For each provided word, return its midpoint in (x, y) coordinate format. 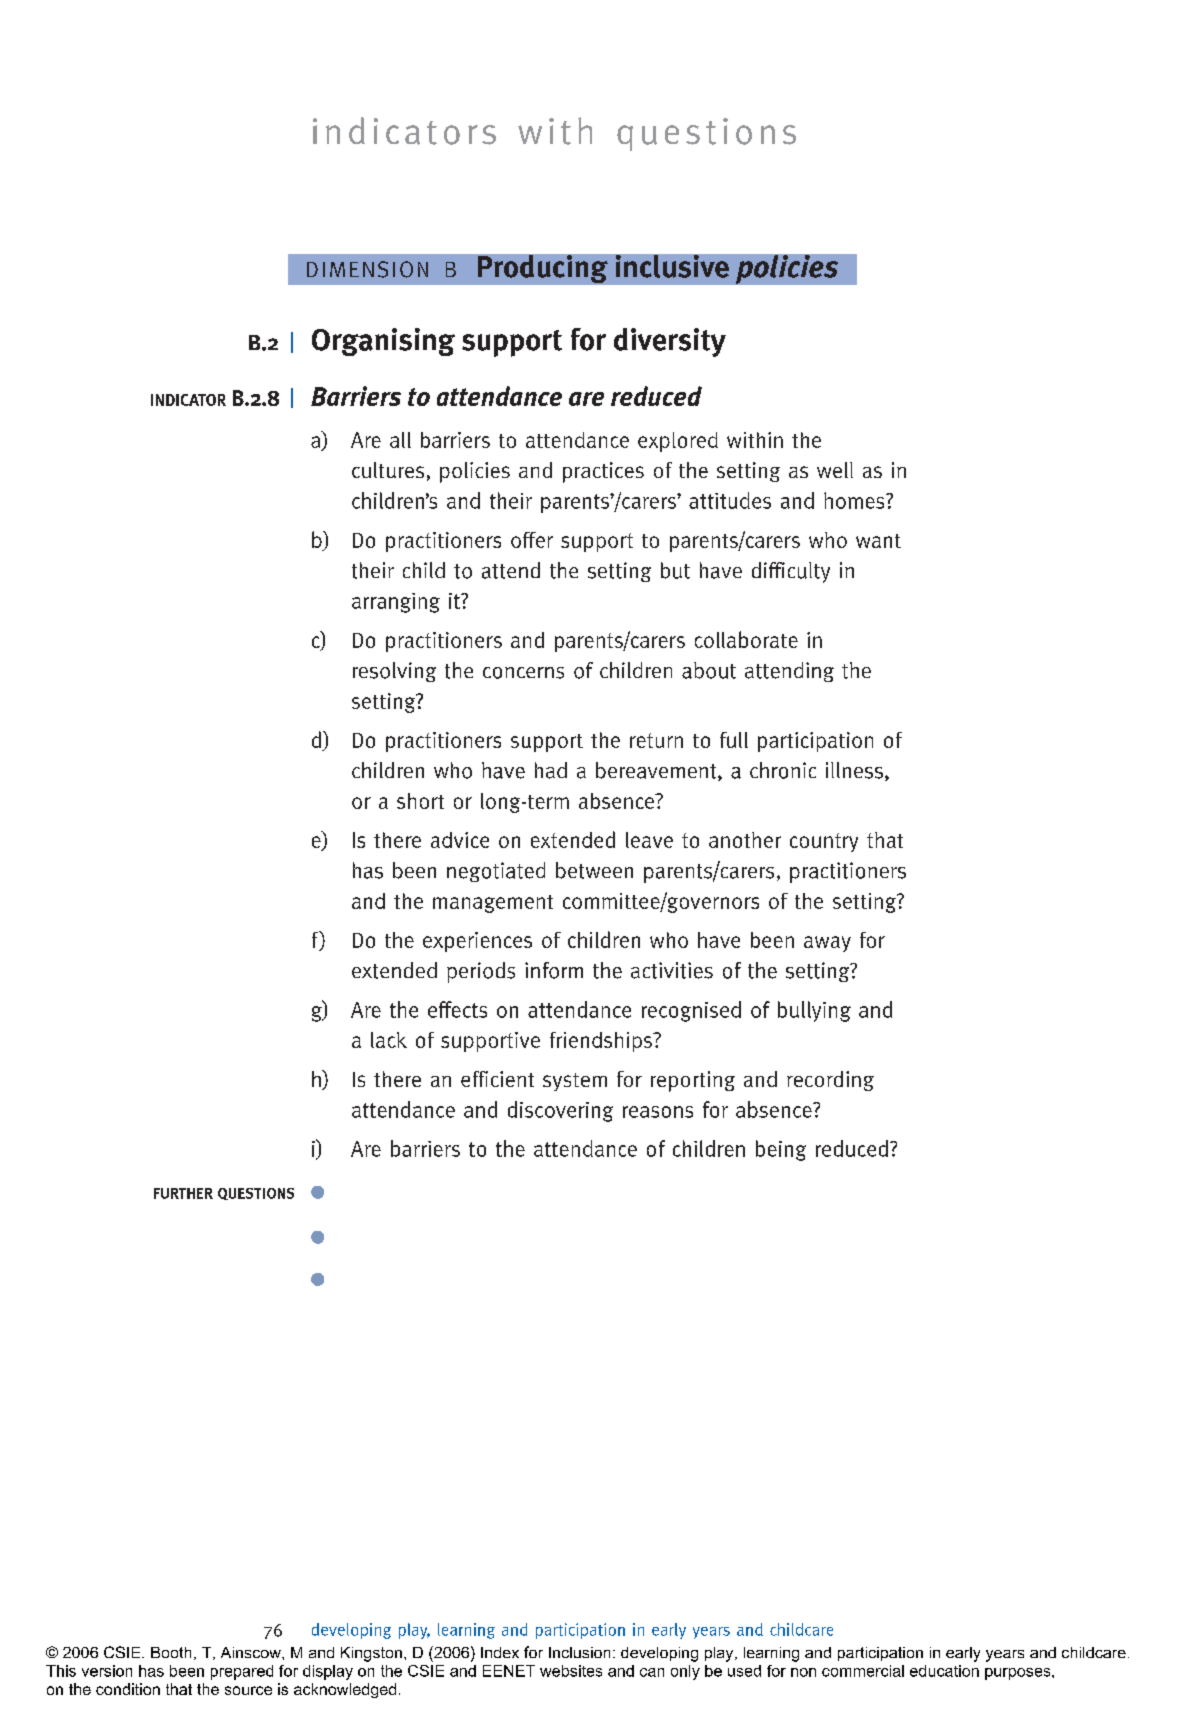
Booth (171, 1652)
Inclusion (579, 1652)
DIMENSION (367, 269)
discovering (560, 1111)
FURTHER (183, 1193)
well (835, 470)
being (781, 1150)
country (824, 842)
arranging (396, 603)
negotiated (496, 872)
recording (830, 1081)
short (420, 801)
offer (532, 540)
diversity (670, 342)
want (878, 541)
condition (128, 1689)
